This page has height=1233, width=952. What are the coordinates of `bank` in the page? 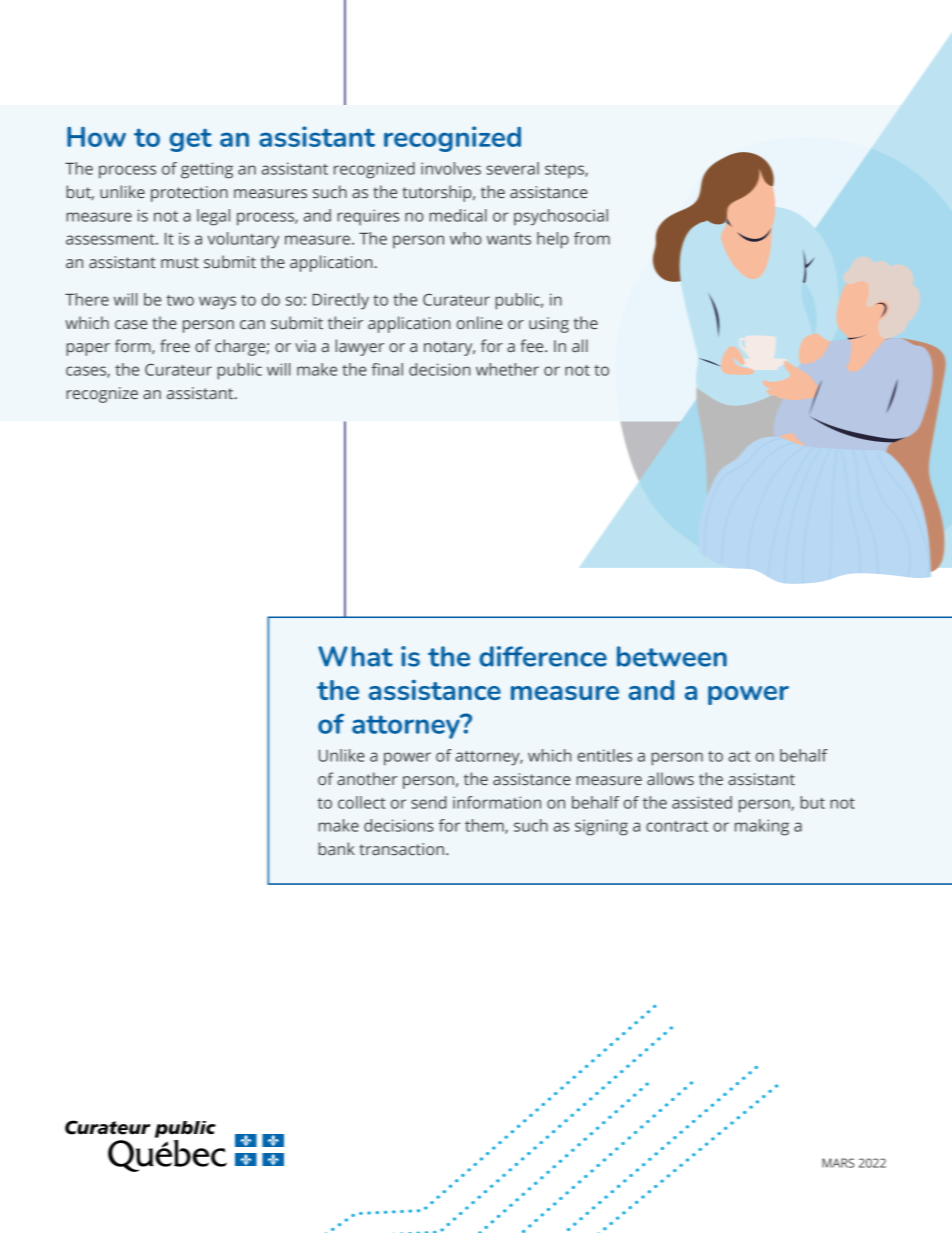 It's located at (336, 848).
